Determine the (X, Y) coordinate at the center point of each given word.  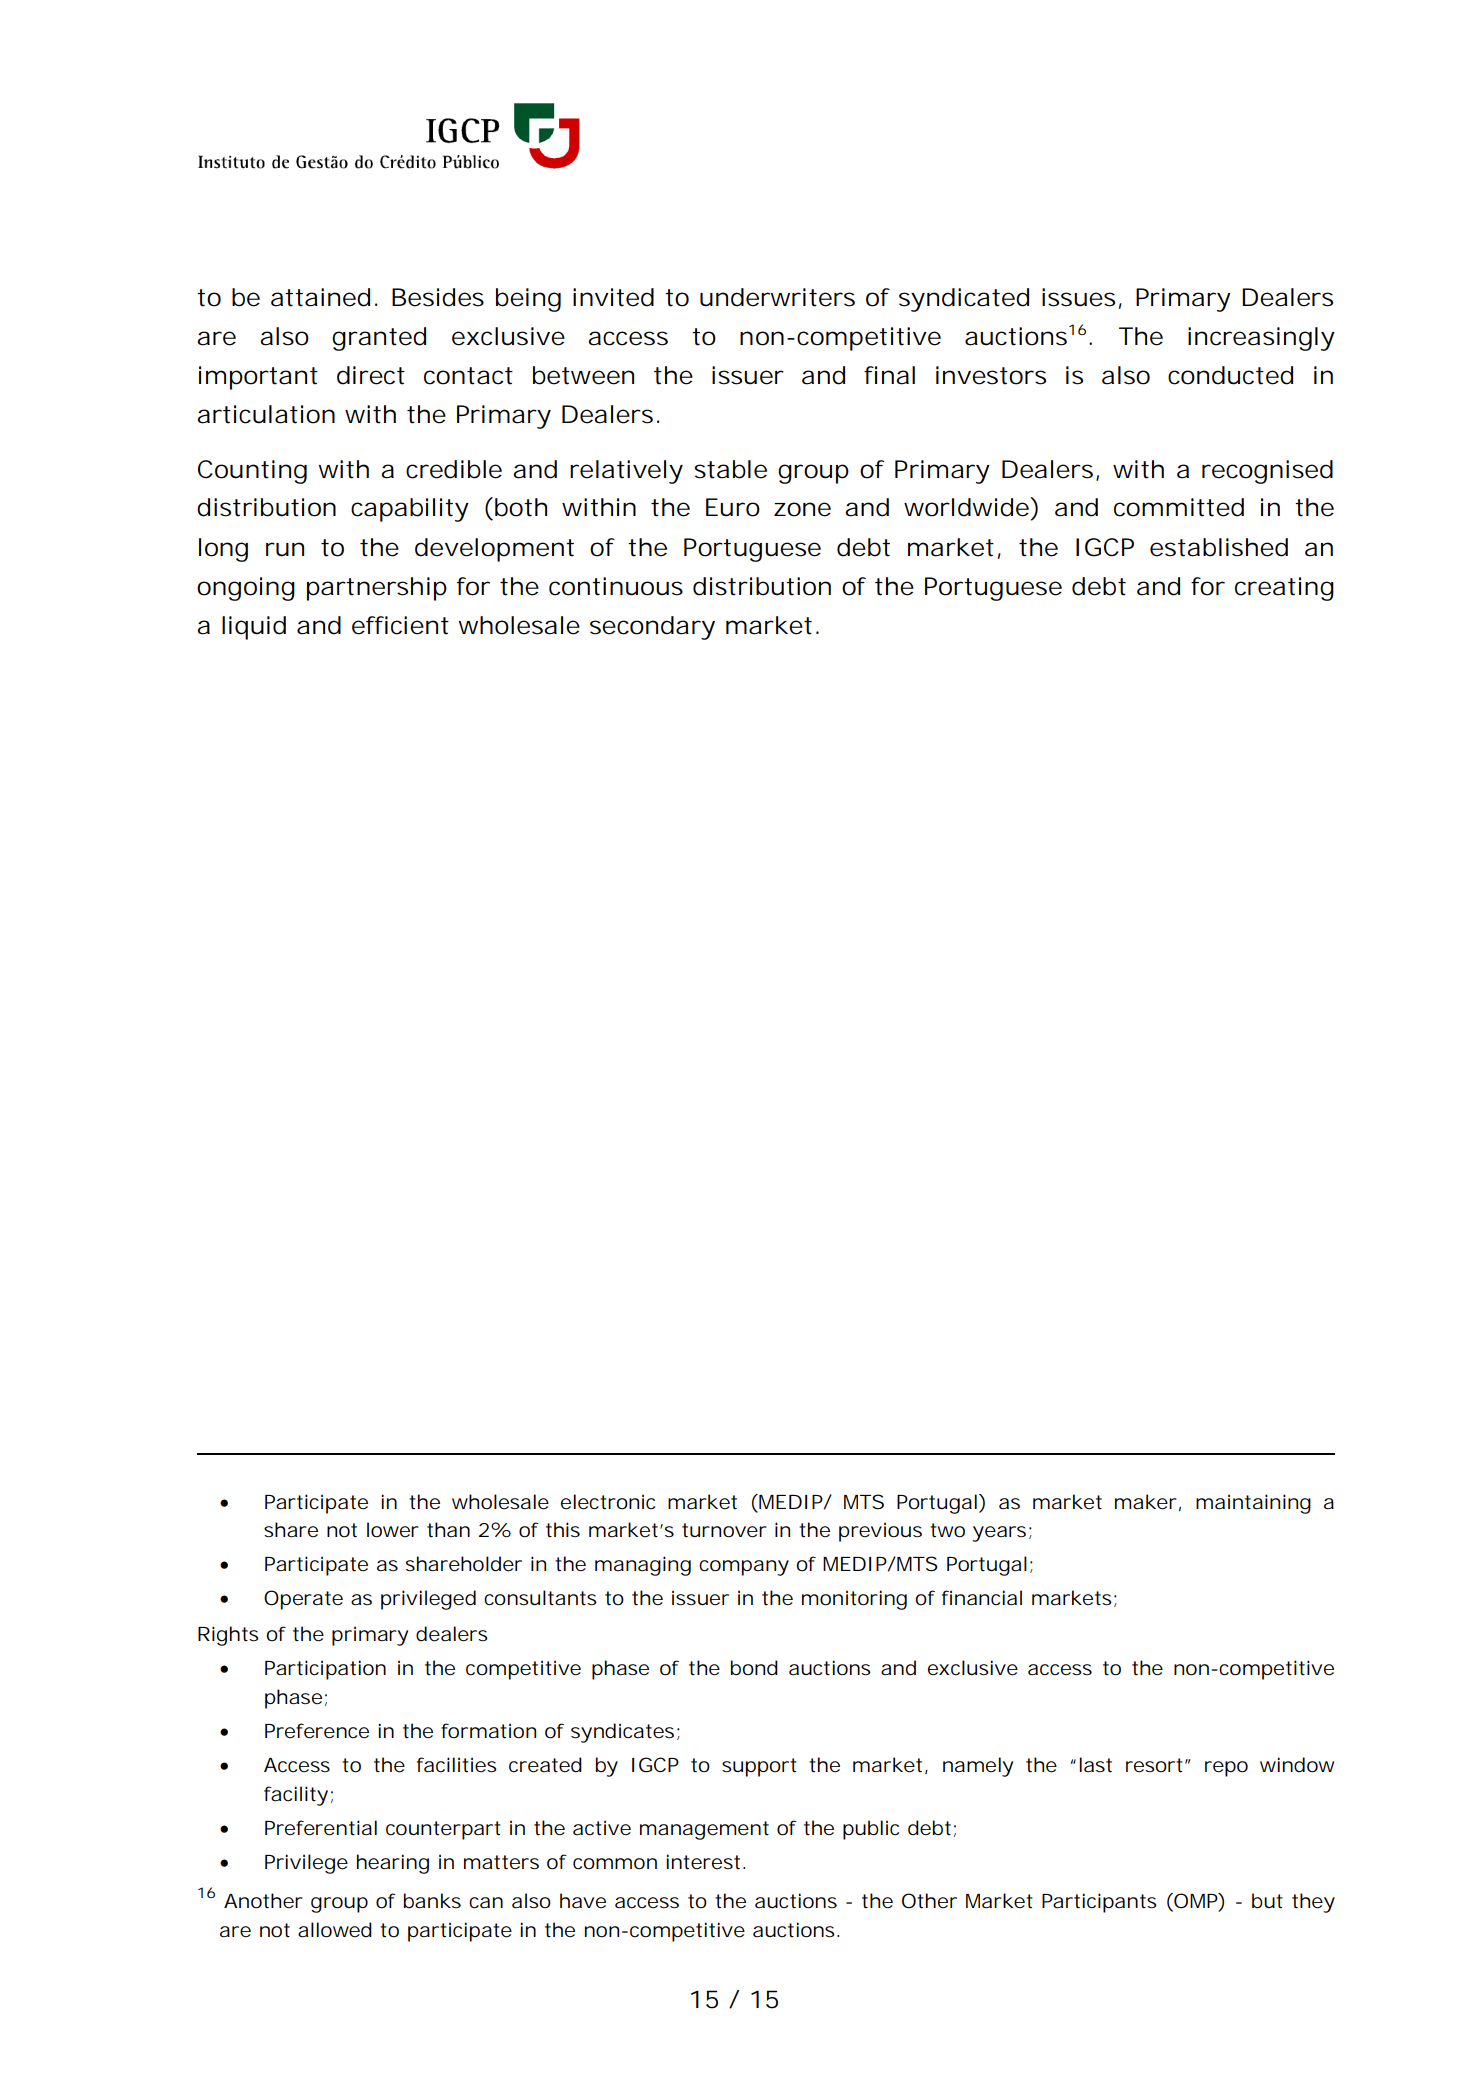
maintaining (1253, 1504)
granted (379, 339)
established (1219, 547)
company (744, 1568)
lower (393, 1530)
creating (1284, 589)
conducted (1230, 375)
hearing (393, 1864)
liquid (254, 628)
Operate (303, 1600)
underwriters (777, 297)
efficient (400, 625)
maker (1146, 1502)
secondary (652, 628)
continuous (616, 586)
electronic (608, 1502)
